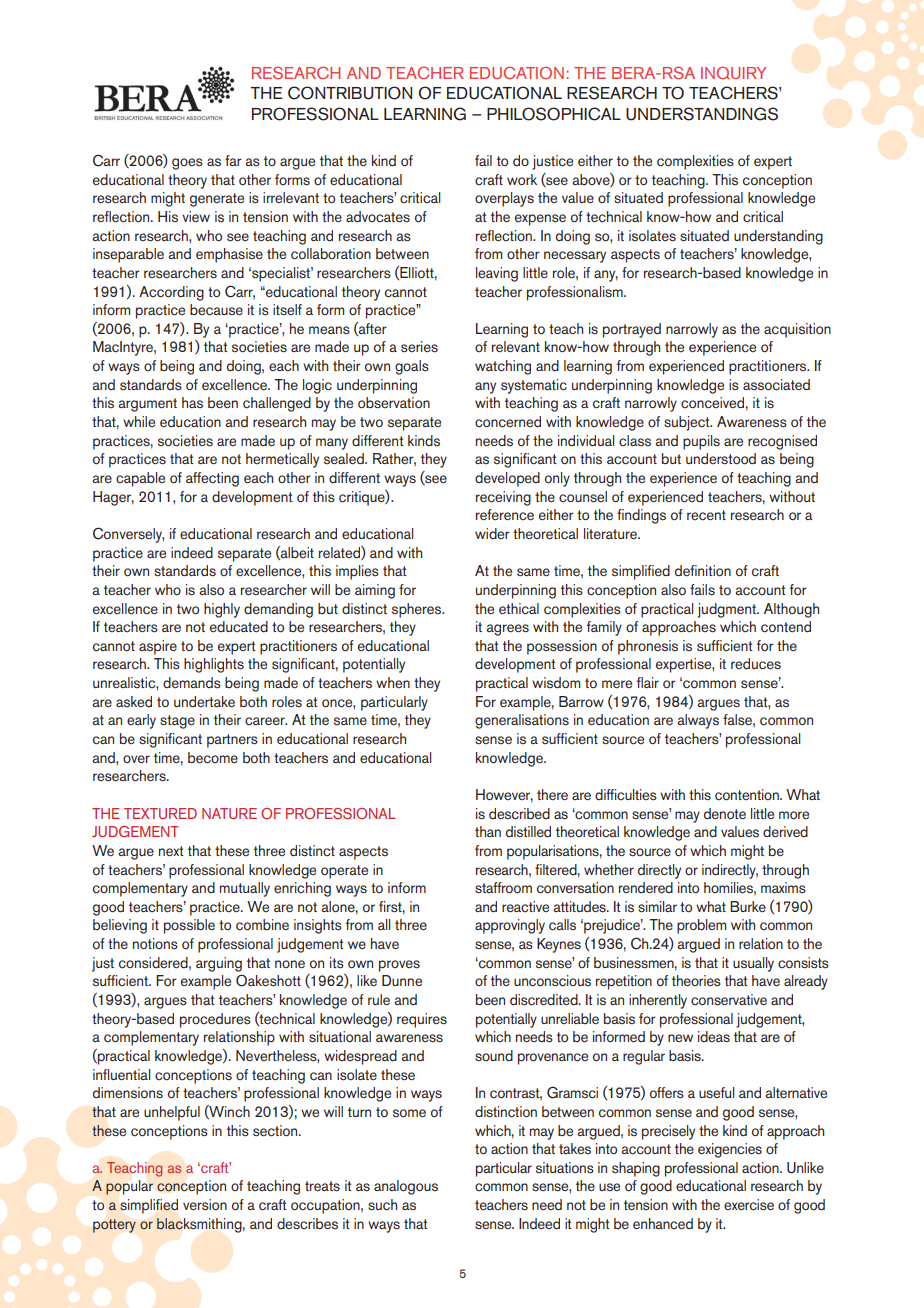 The height and width of the document is (1308, 924). What do you see at coordinates (214, 665) in the document?
I see `highlights` at bounding box center [214, 665].
